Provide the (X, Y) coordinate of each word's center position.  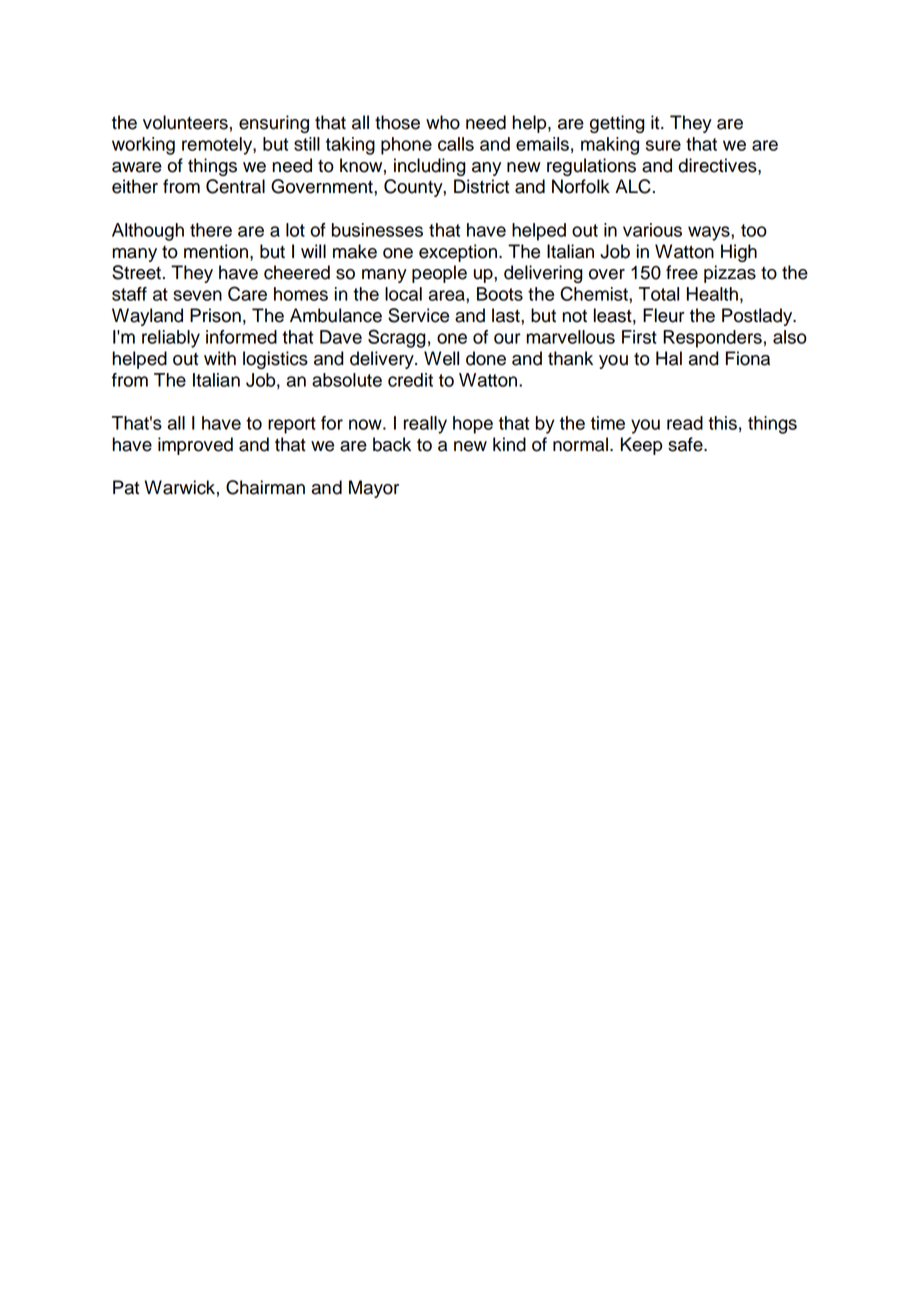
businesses (377, 230)
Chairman (265, 487)
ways (710, 233)
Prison (215, 315)
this (722, 423)
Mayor (374, 489)
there (211, 230)
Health (712, 294)
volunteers (185, 122)
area (448, 295)
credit (410, 380)
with (220, 358)
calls (456, 144)
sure (663, 145)
